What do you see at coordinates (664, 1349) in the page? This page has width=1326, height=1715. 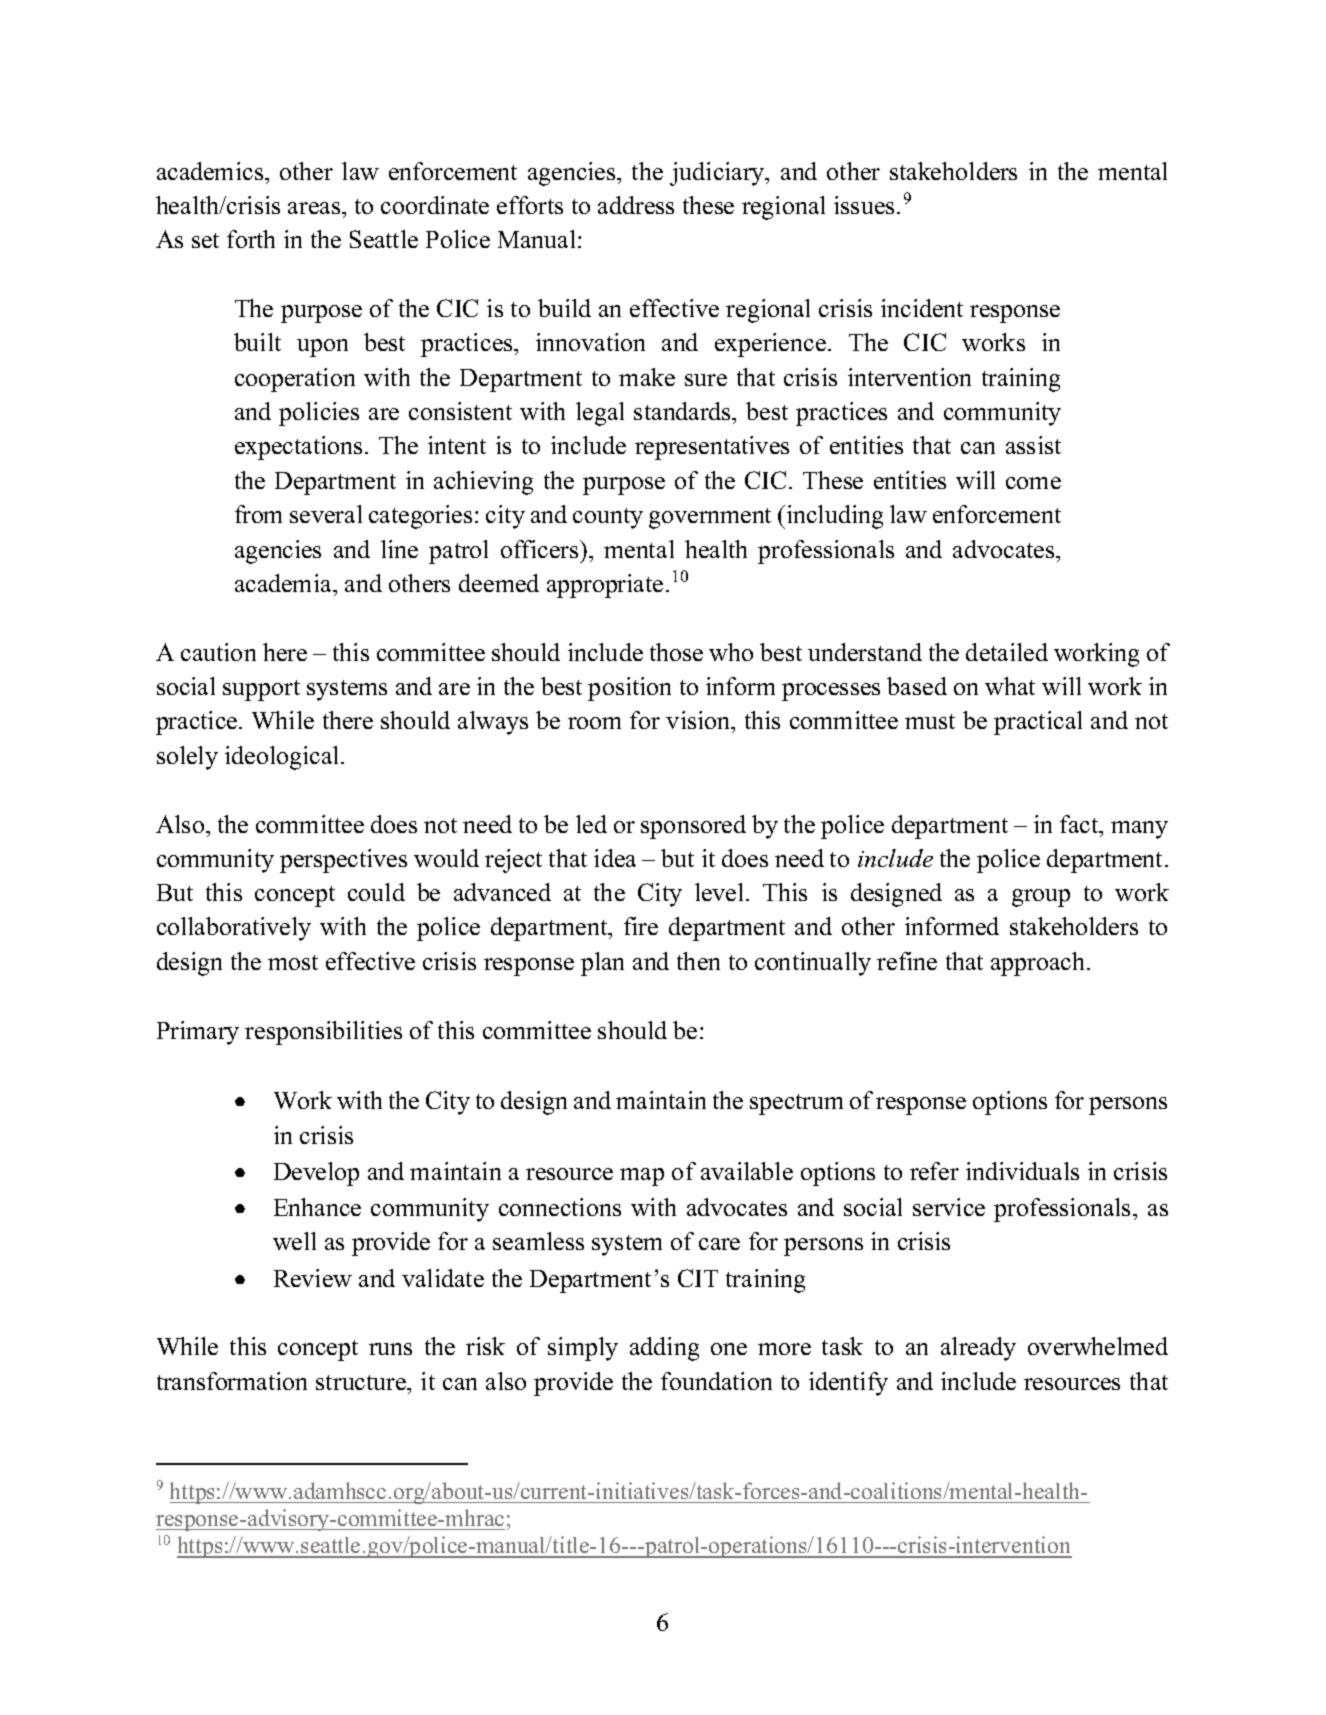 I see `adding` at bounding box center [664, 1349].
